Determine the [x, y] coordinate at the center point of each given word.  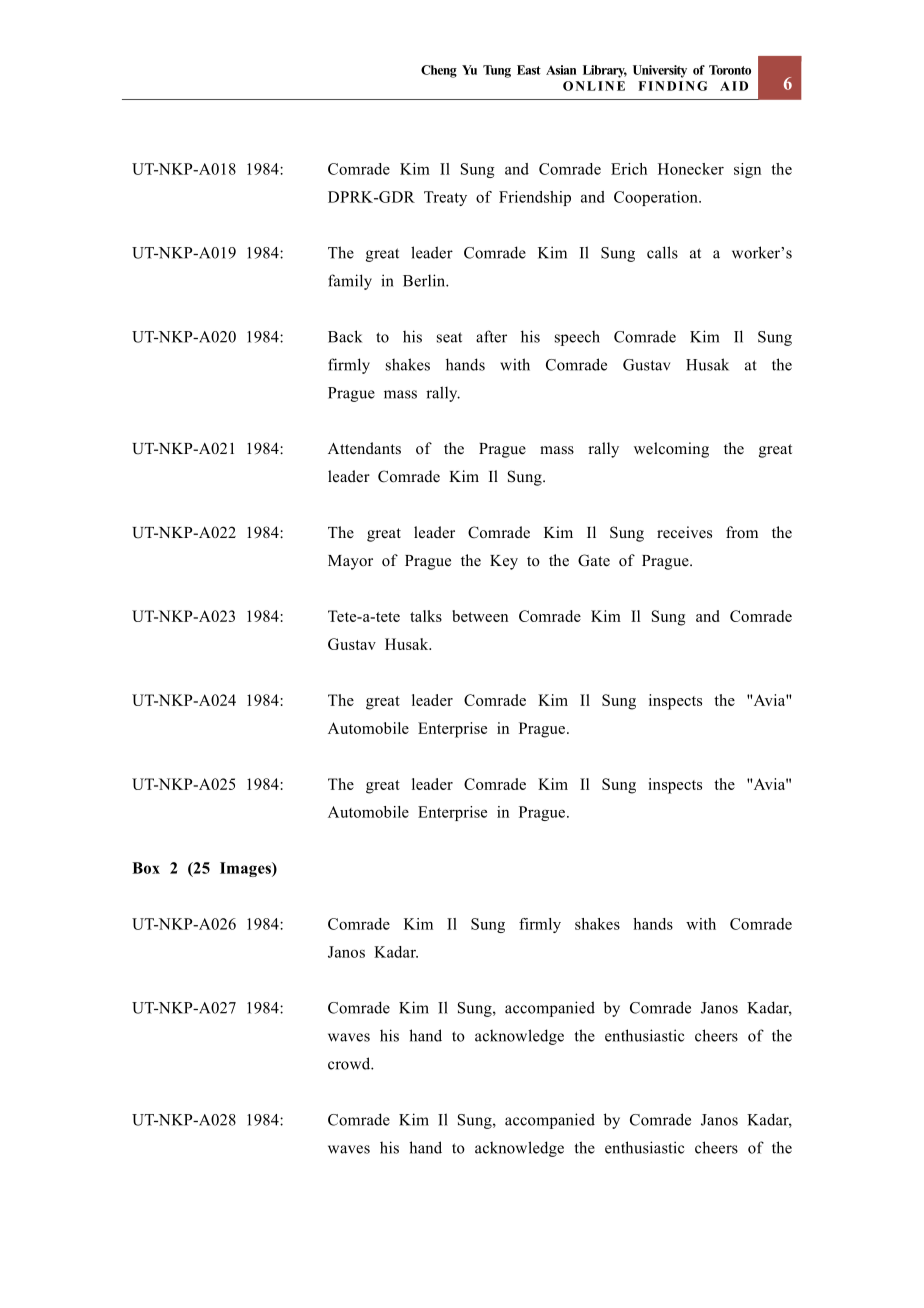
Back [345, 336]
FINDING [673, 86]
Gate [594, 560]
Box [146, 868]
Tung [497, 71]
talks [426, 616]
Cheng [439, 71]
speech [577, 338]
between [480, 616]
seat [449, 337]
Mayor [350, 562]
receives [684, 532]
